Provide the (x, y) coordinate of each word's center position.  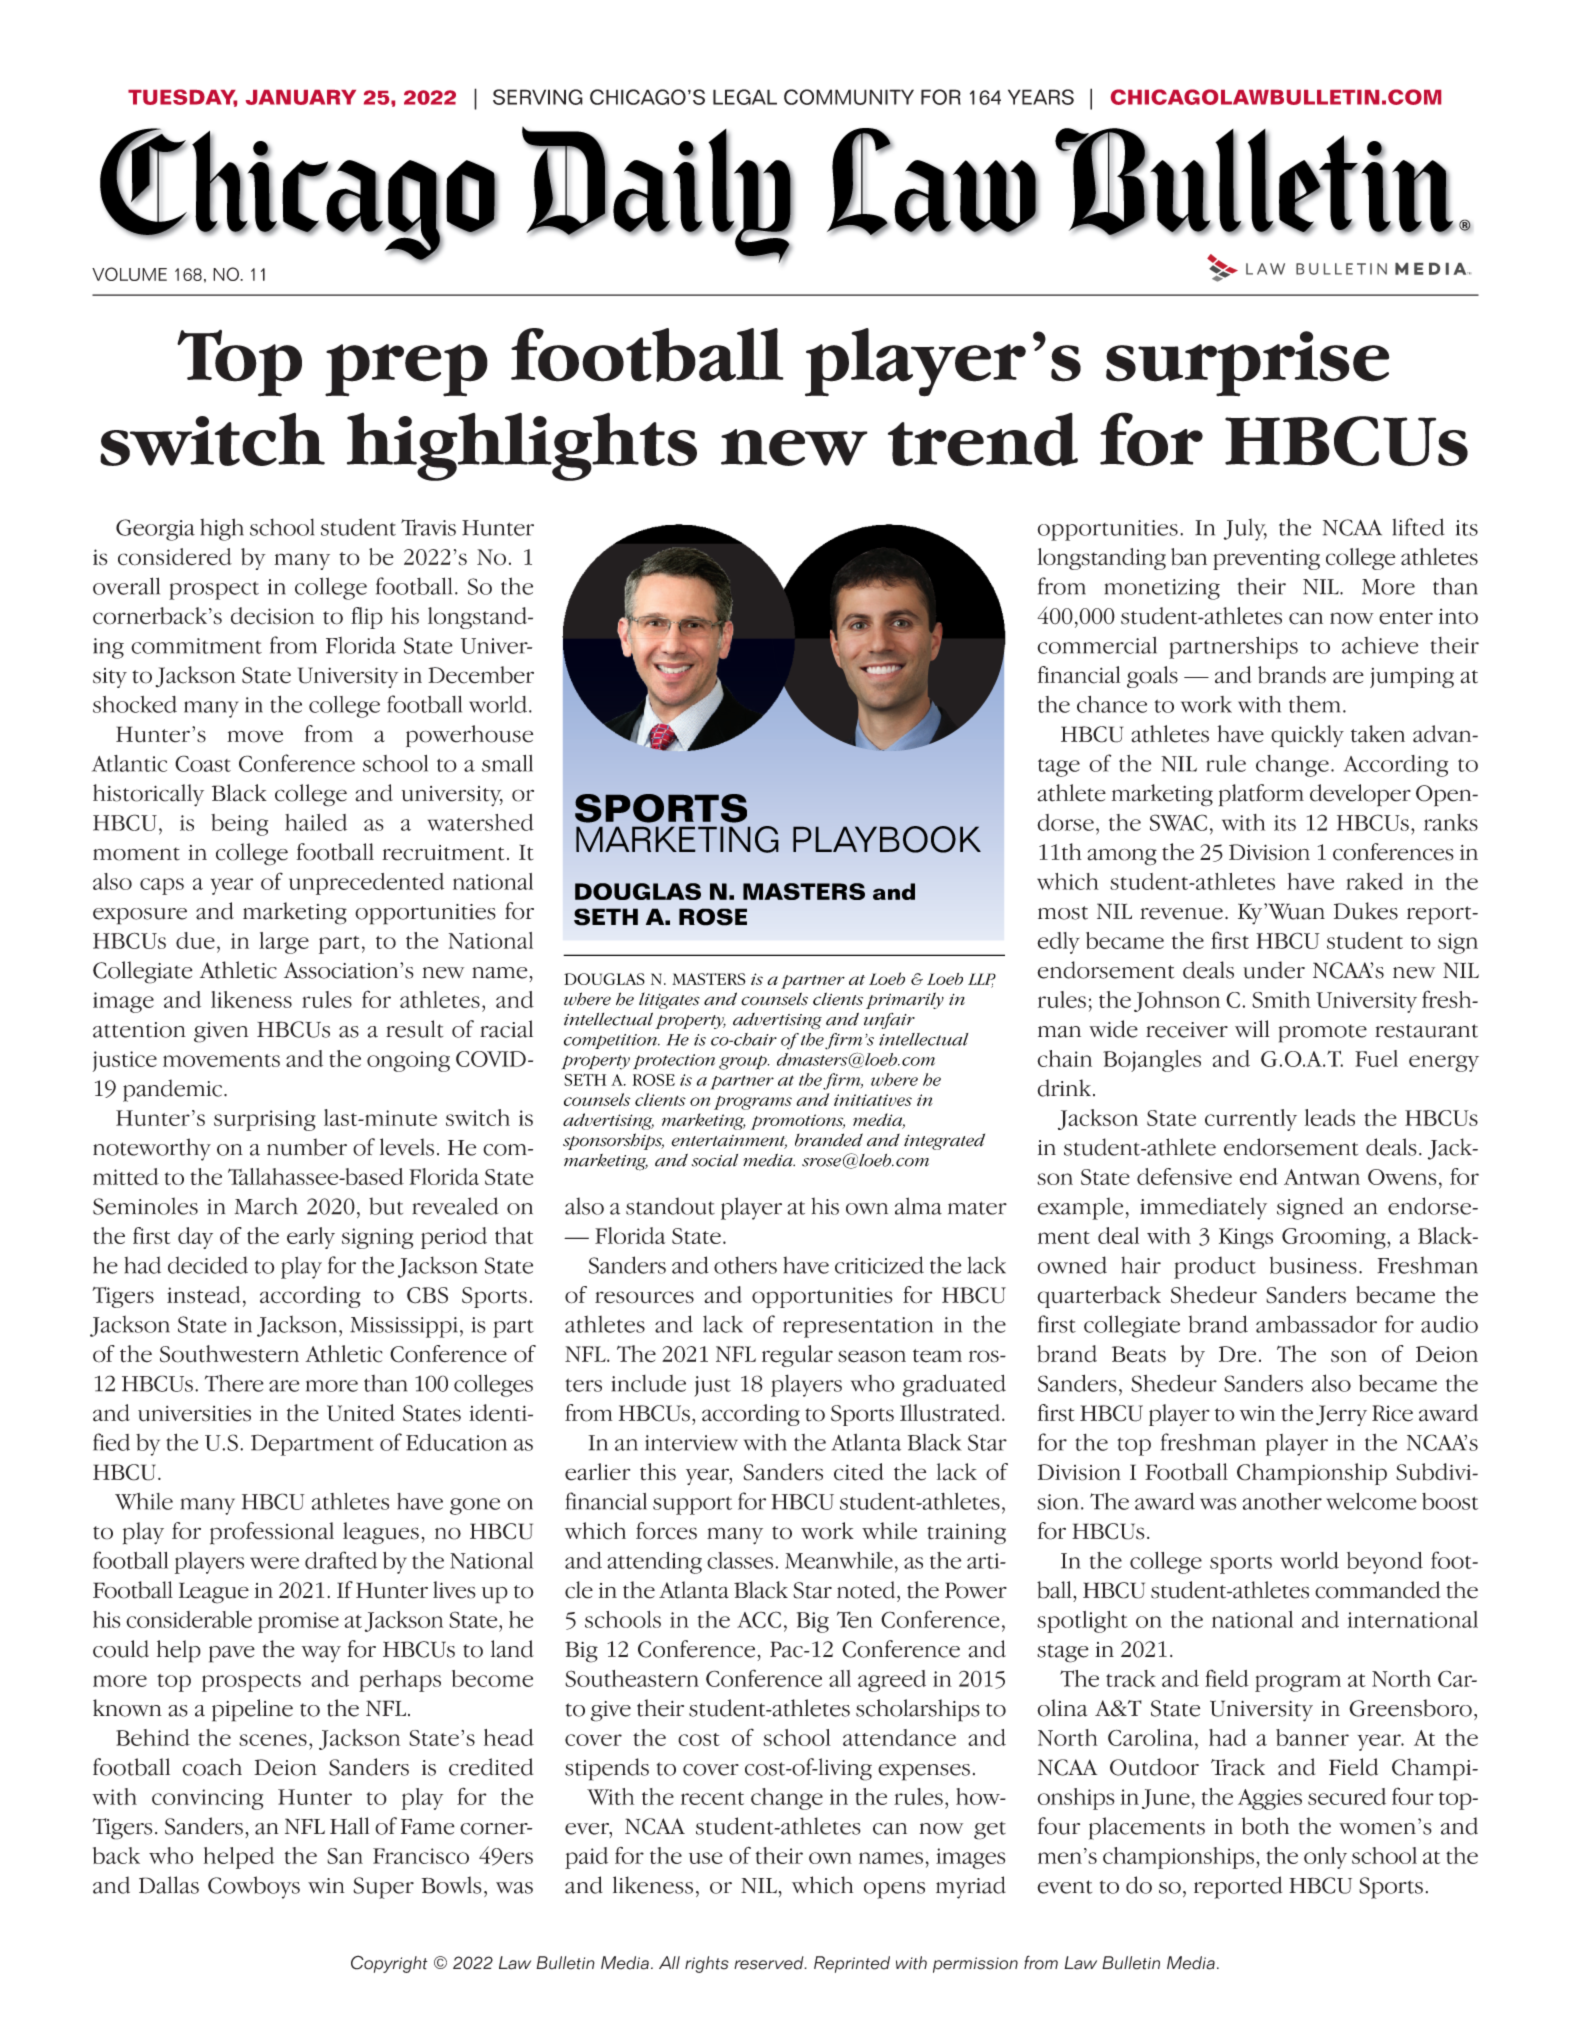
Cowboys (254, 1887)
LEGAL (745, 97)
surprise (1247, 364)
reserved (770, 1963)
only (1325, 1858)
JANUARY (301, 97)
